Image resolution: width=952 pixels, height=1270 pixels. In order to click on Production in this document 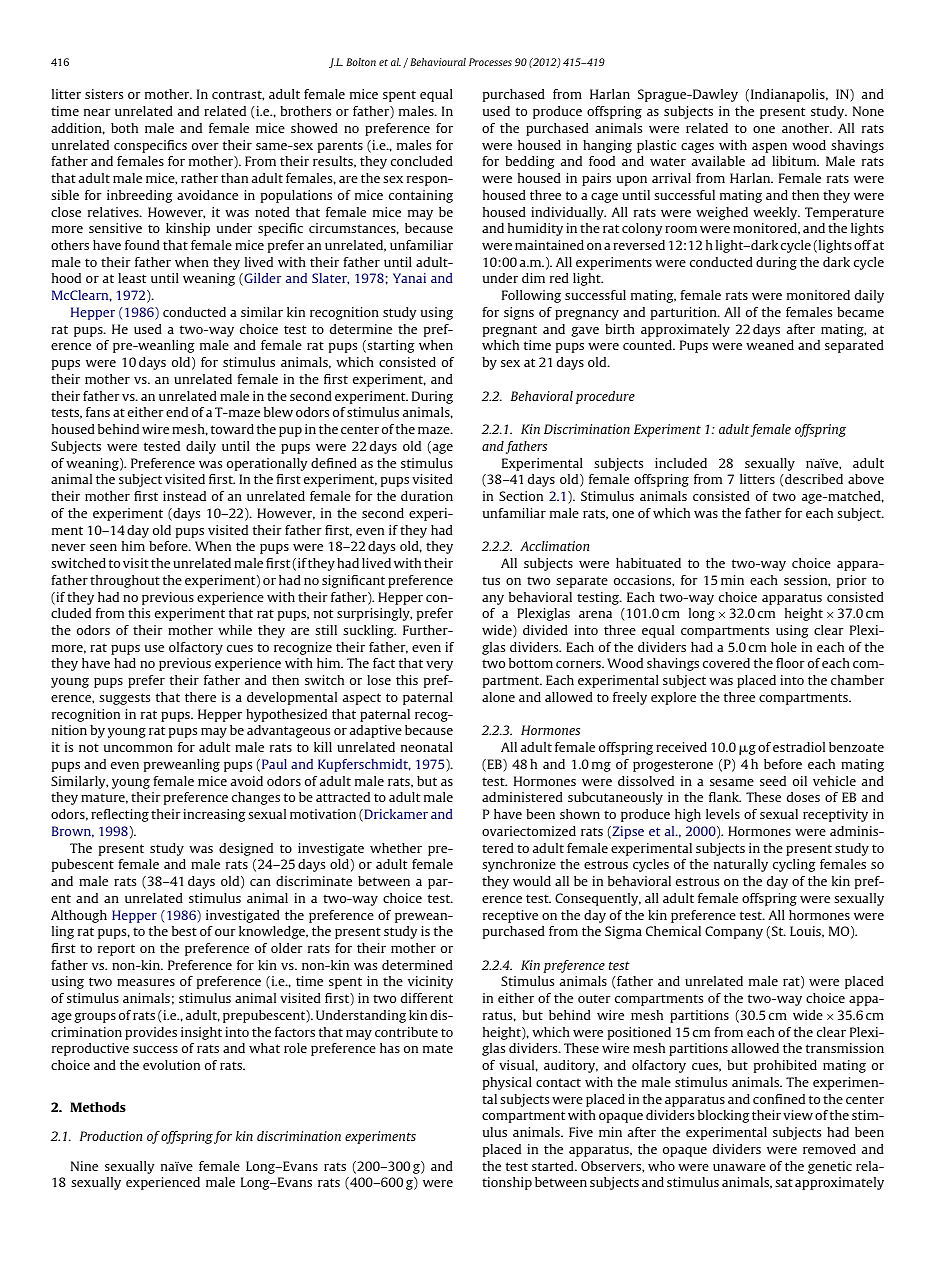, I will do `click(111, 1136)`.
